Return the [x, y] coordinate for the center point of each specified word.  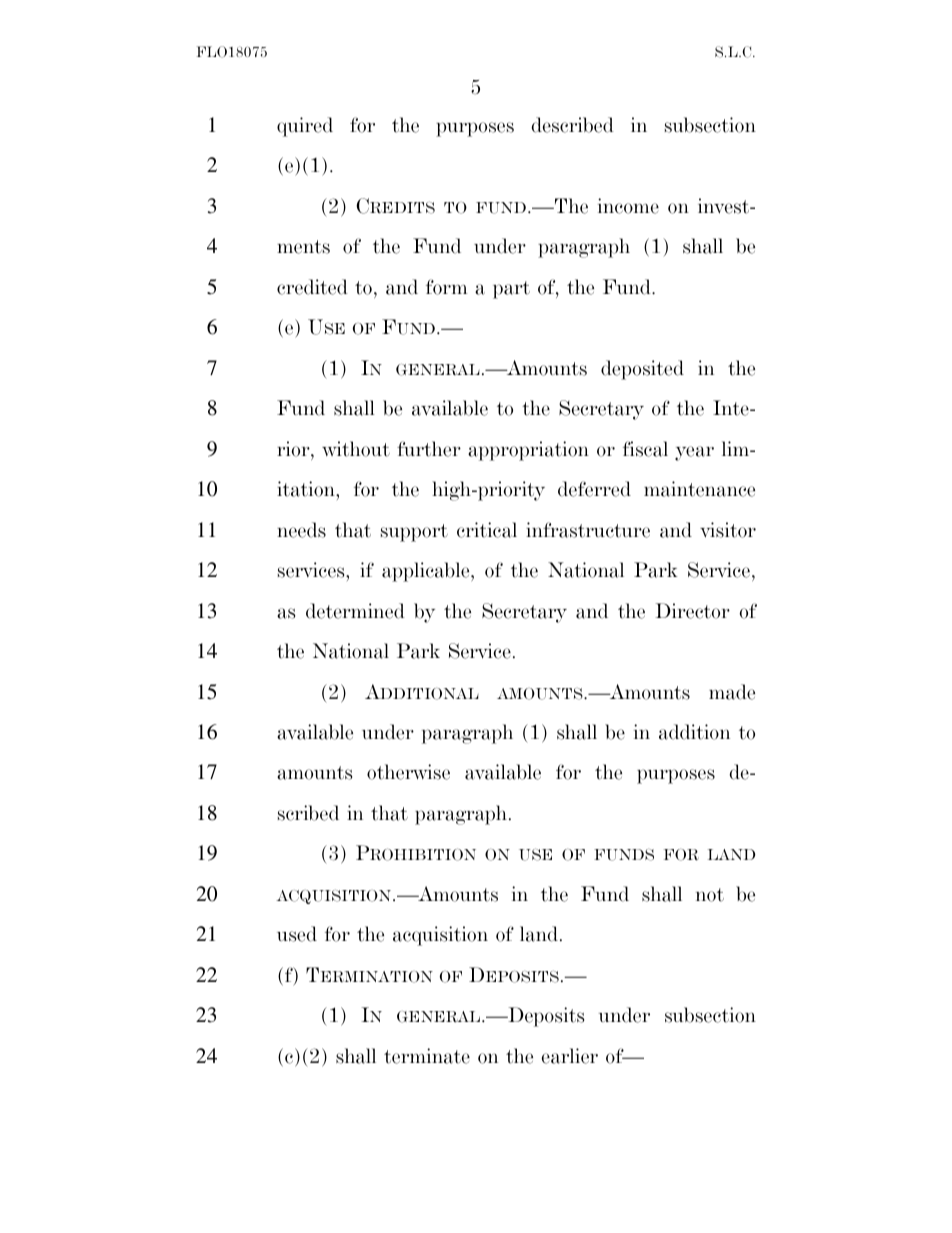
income [628, 206]
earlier [569, 1056]
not [710, 895]
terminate [427, 1056]
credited [312, 287]
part [511, 290]
